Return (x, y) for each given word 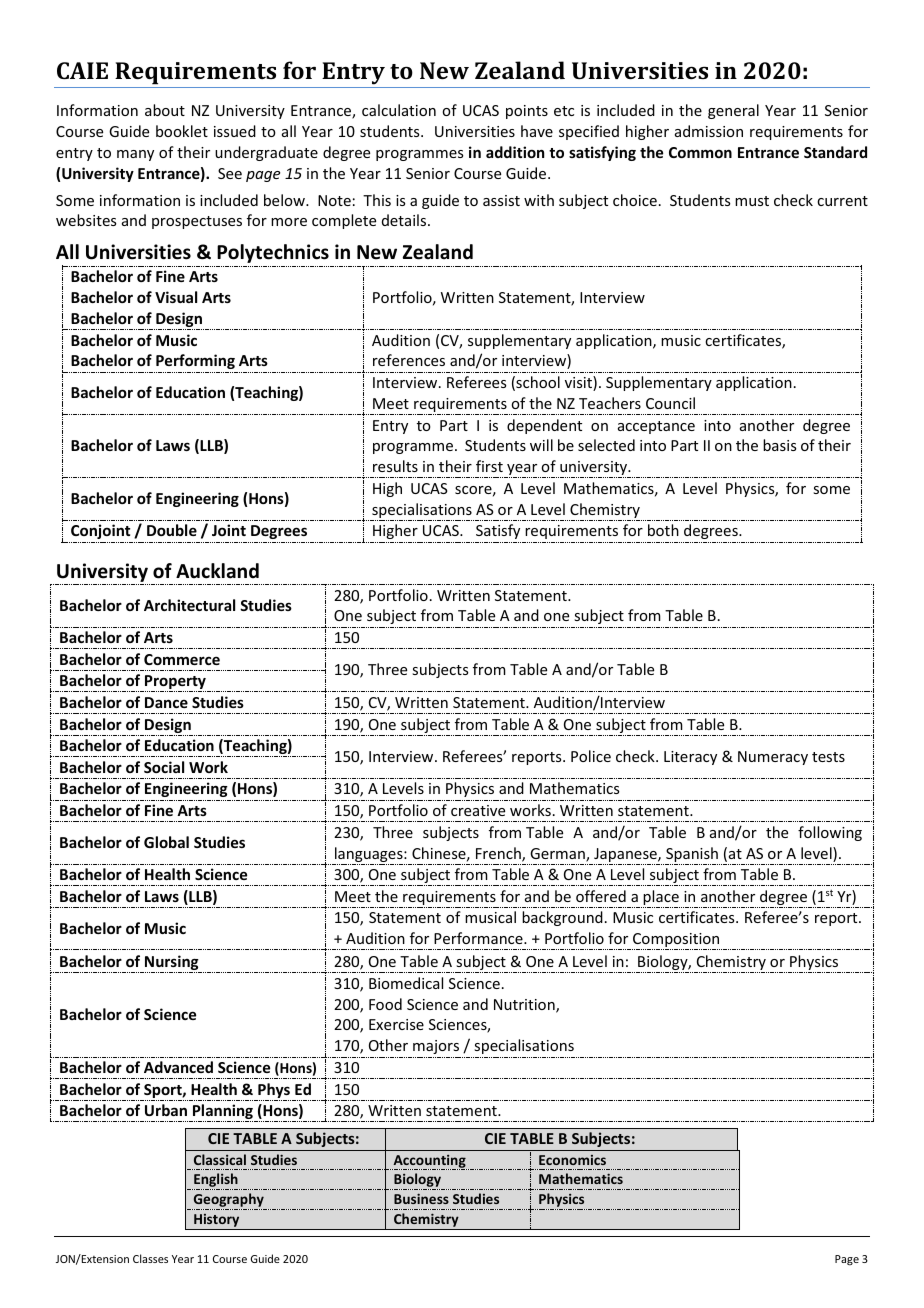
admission (709, 131)
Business (421, 1198)
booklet (182, 131)
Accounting (429, 1162)
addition (515, 152)
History (217, 1221)
